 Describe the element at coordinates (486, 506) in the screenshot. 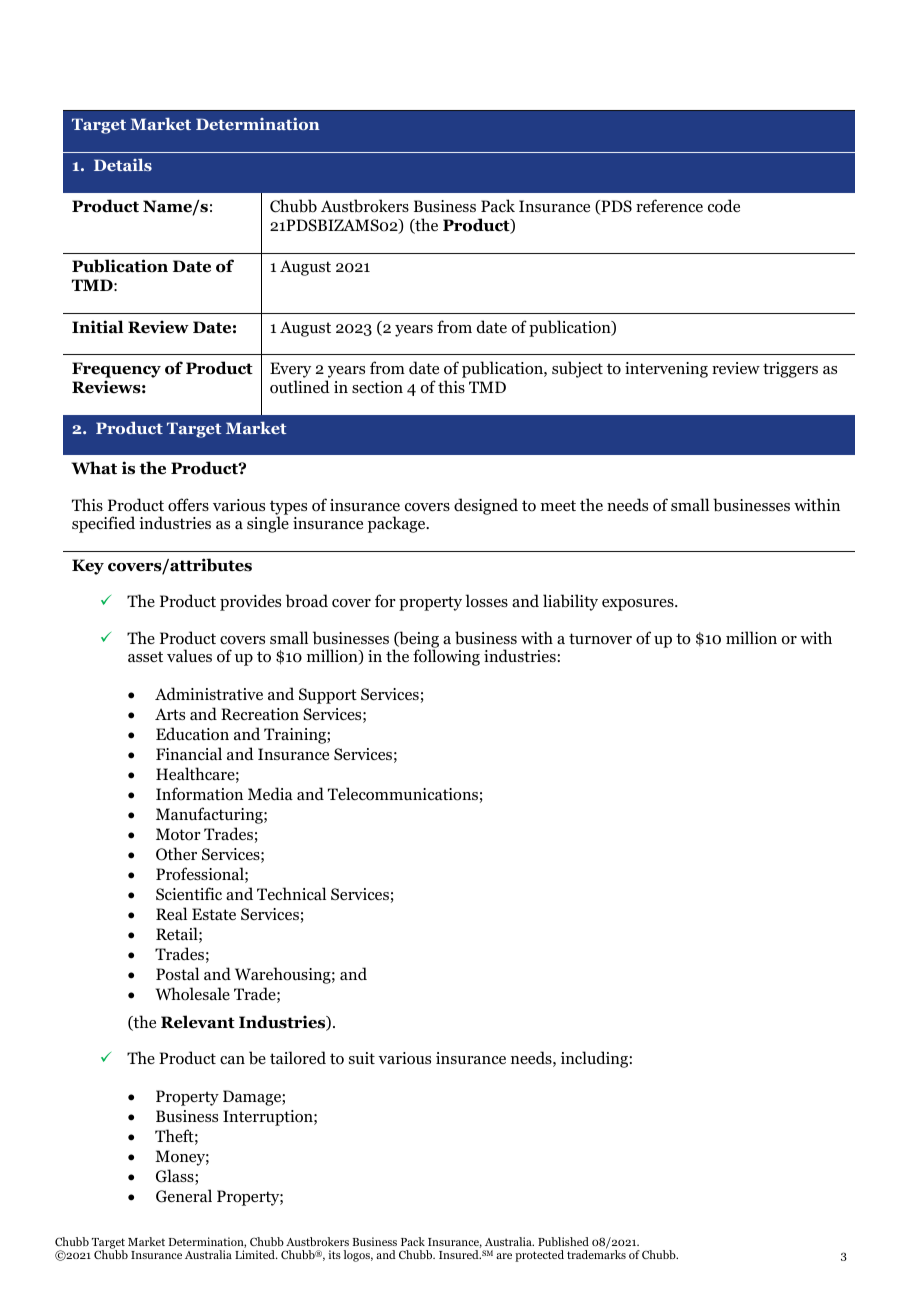

I see `designed` at that location.
